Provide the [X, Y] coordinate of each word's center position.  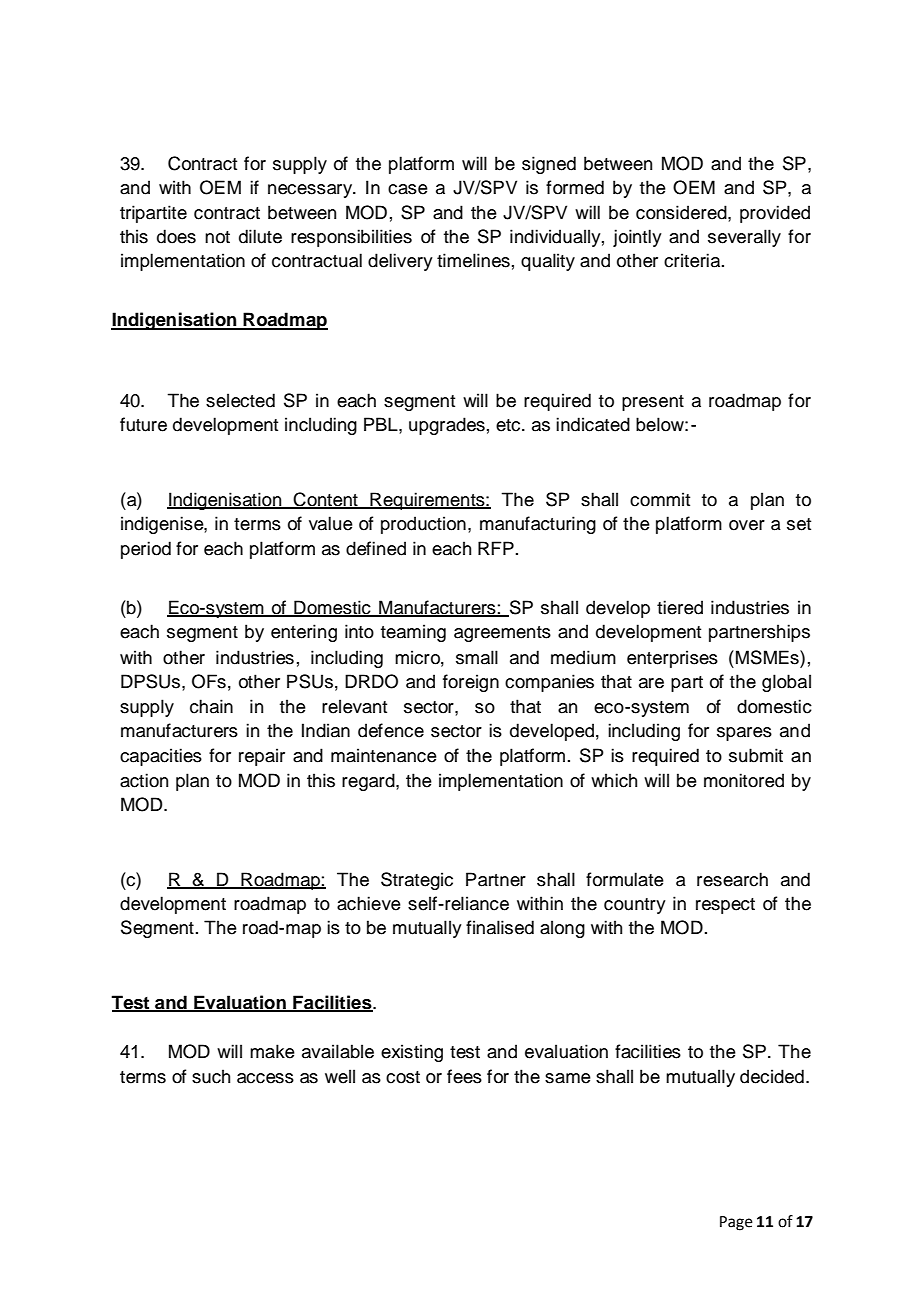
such [211, 1076]
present [653, 403]
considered [682, 212]
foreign [471, 683]
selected [240, 400]
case [408, 189]
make [272, 1051]
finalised [500, 927]
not [217, 237]
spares [744, 734]
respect [725, 906]
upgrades [447, 426]
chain [211, 706]
